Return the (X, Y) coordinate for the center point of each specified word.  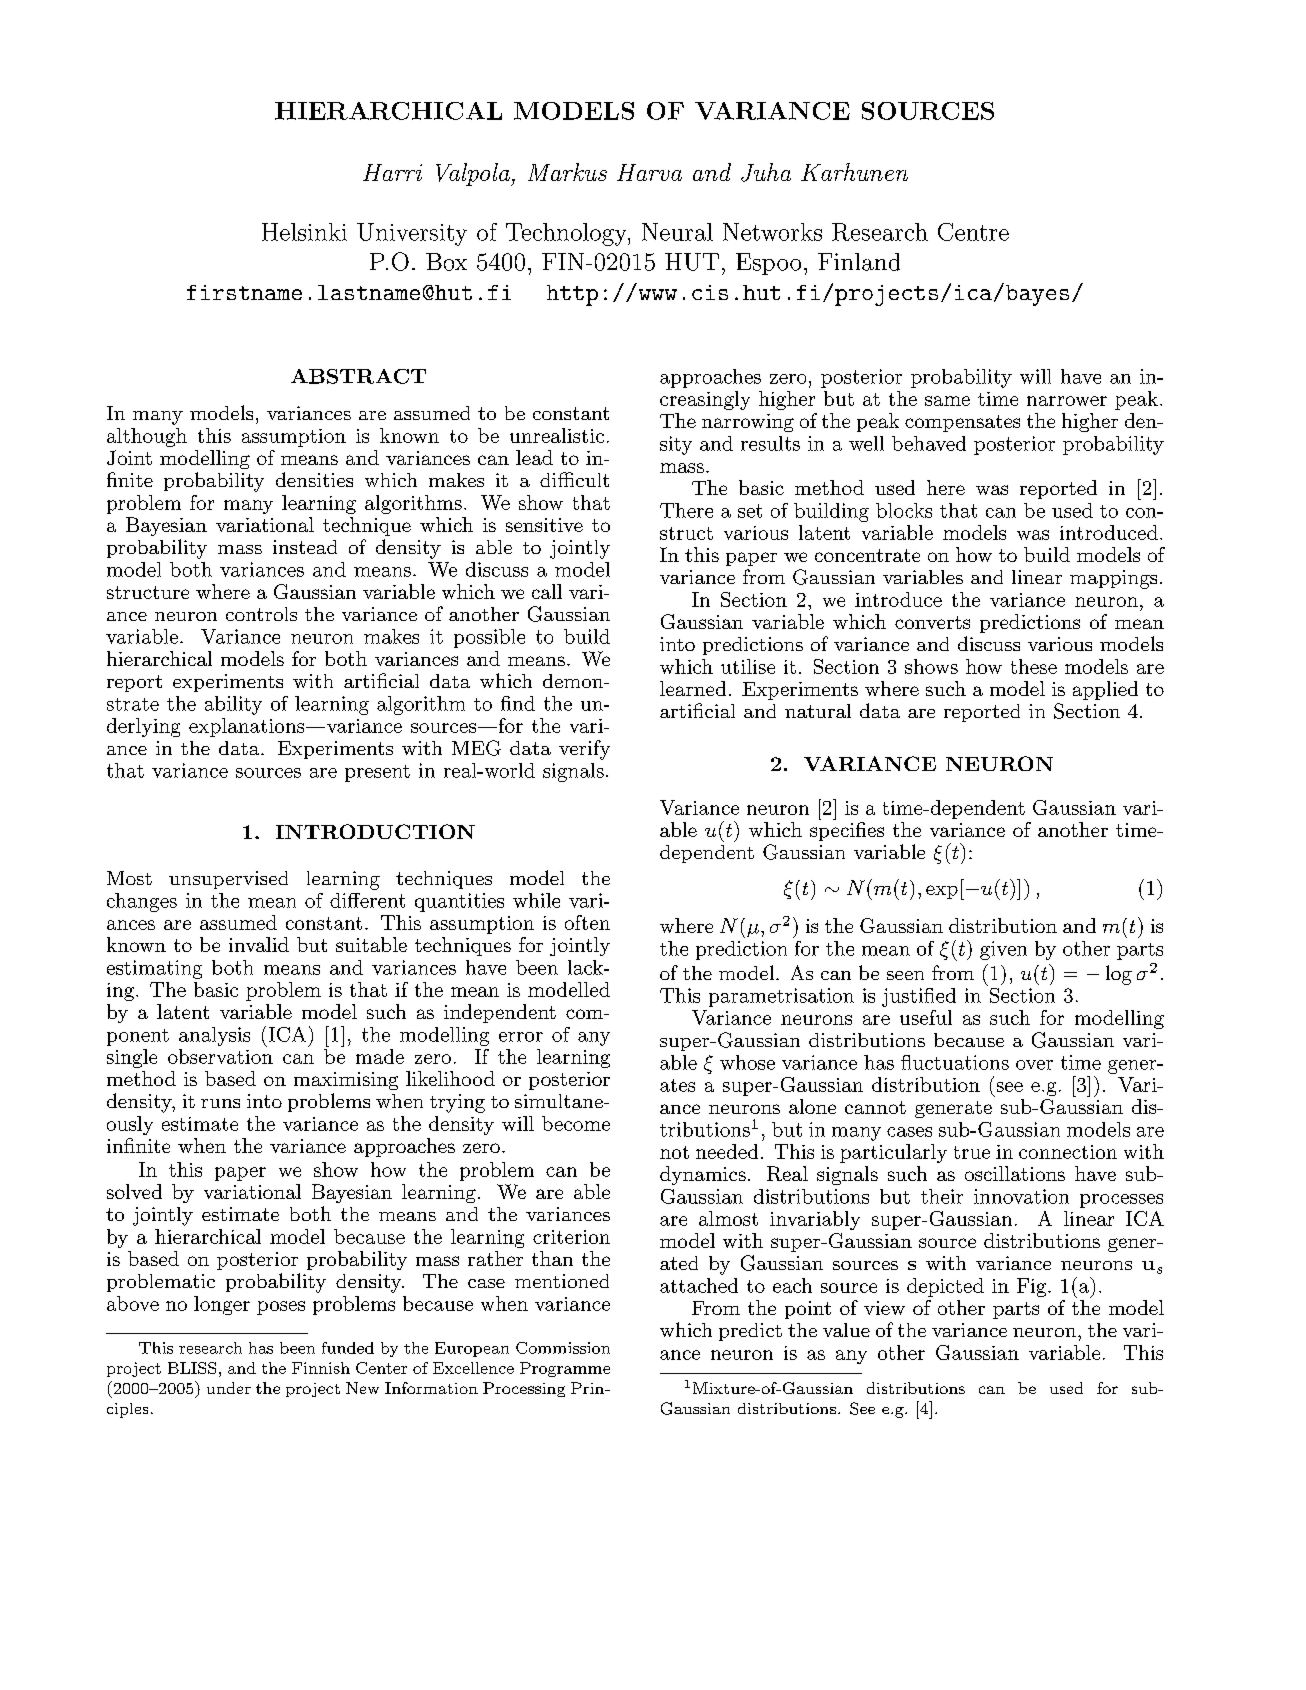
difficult (574, 479)
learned (693, 688)
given (1003, 950)
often (587, 922)
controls (261, 614)
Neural (677, 232)
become (576, 1123)
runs (220, 1103)
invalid (259, 944)
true (972, 1152)
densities (314, 479)
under (229, 1388)
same (947, 401)
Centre (973, 232)
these (1034, 666)
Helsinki (304, 232)
